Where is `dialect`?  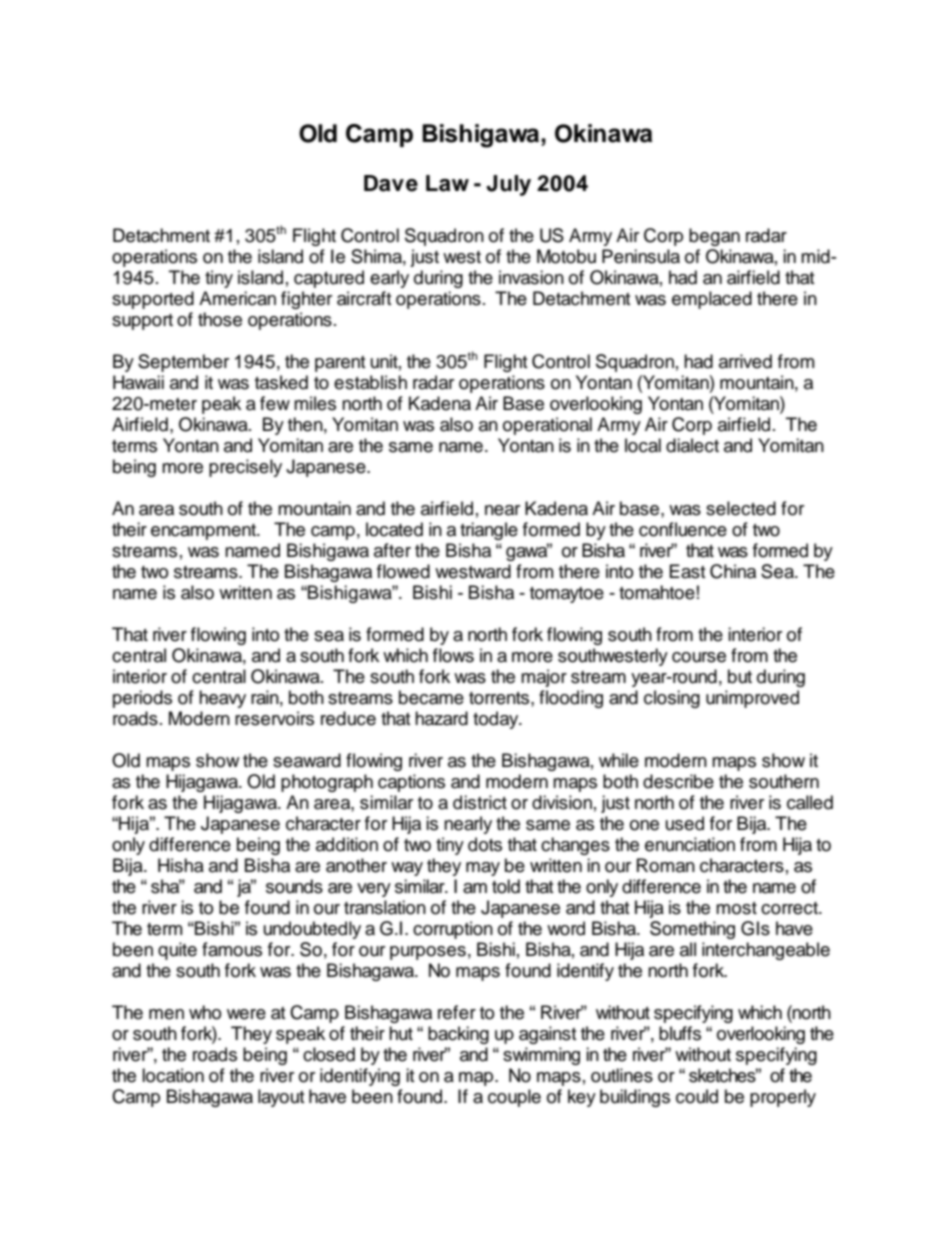
dialect is located at coordinates (692, 445).
